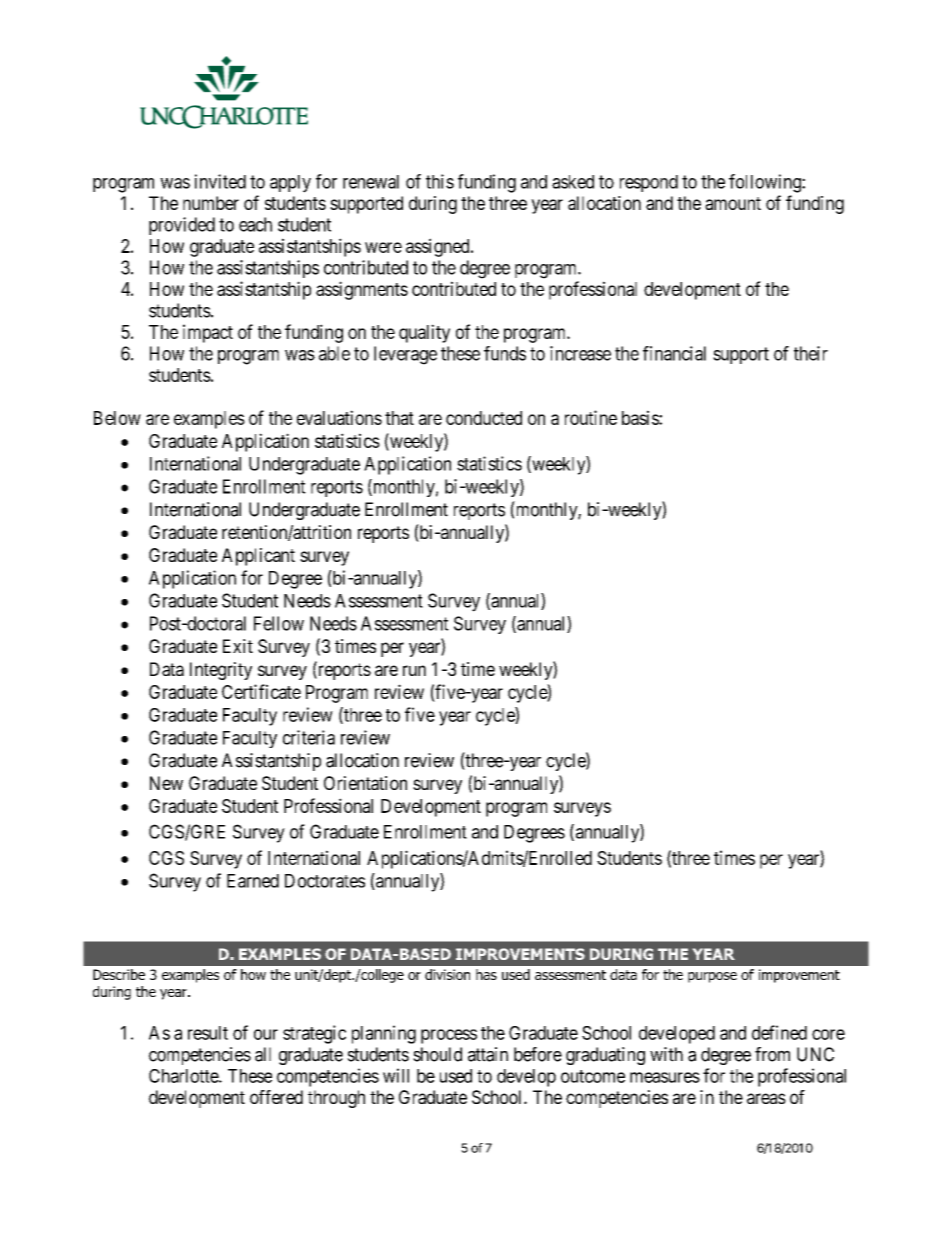  I want to click on Earned, so click(253, 881).
